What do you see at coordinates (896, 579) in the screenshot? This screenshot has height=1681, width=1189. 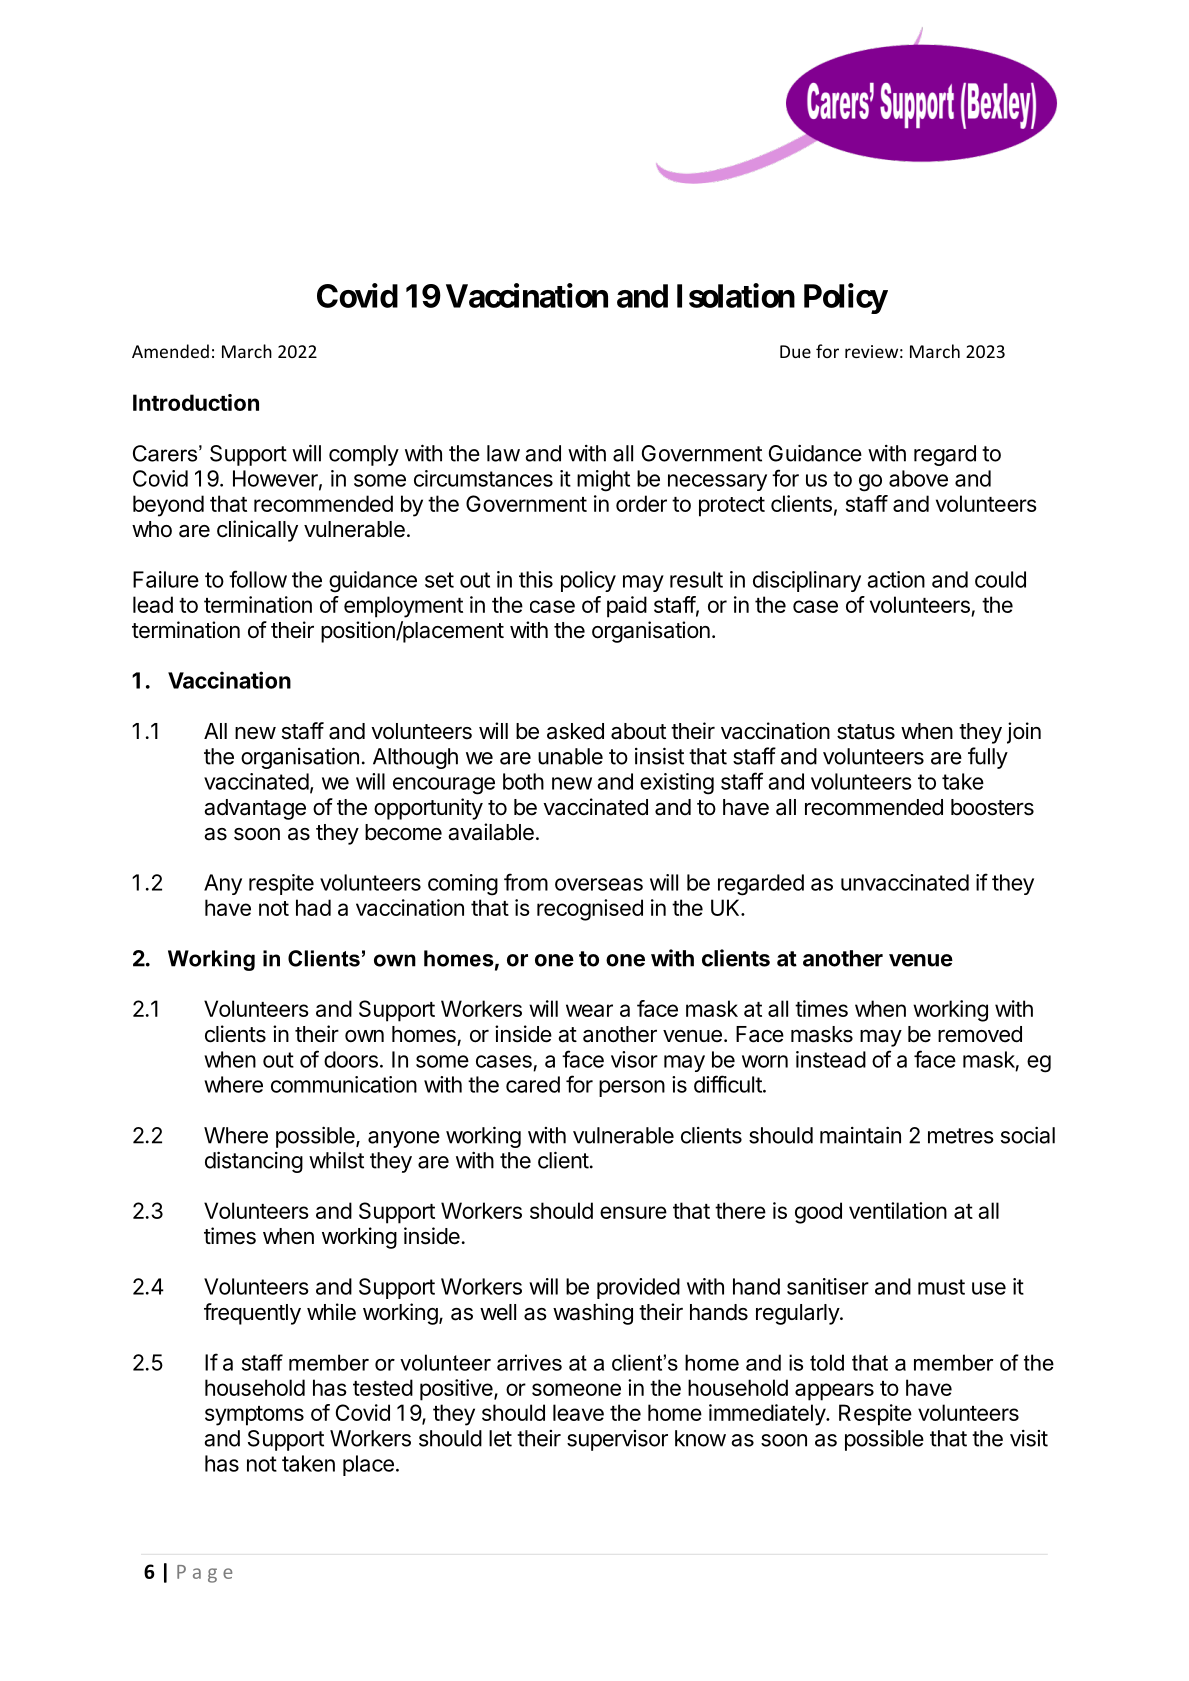 I see `action` at bounding box center [896, 579].
